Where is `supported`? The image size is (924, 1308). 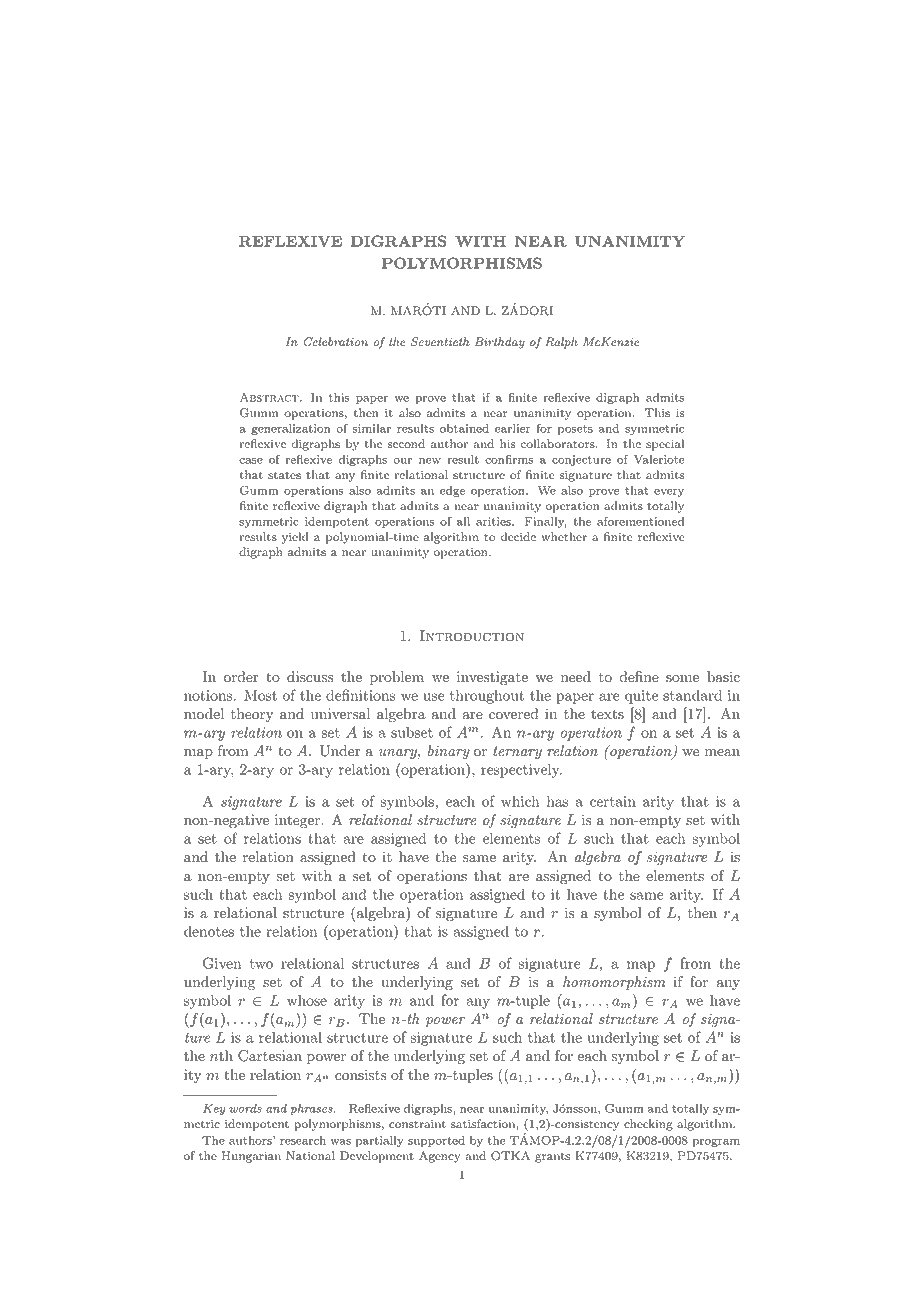 supported is located at coordinates (436, 1141).
